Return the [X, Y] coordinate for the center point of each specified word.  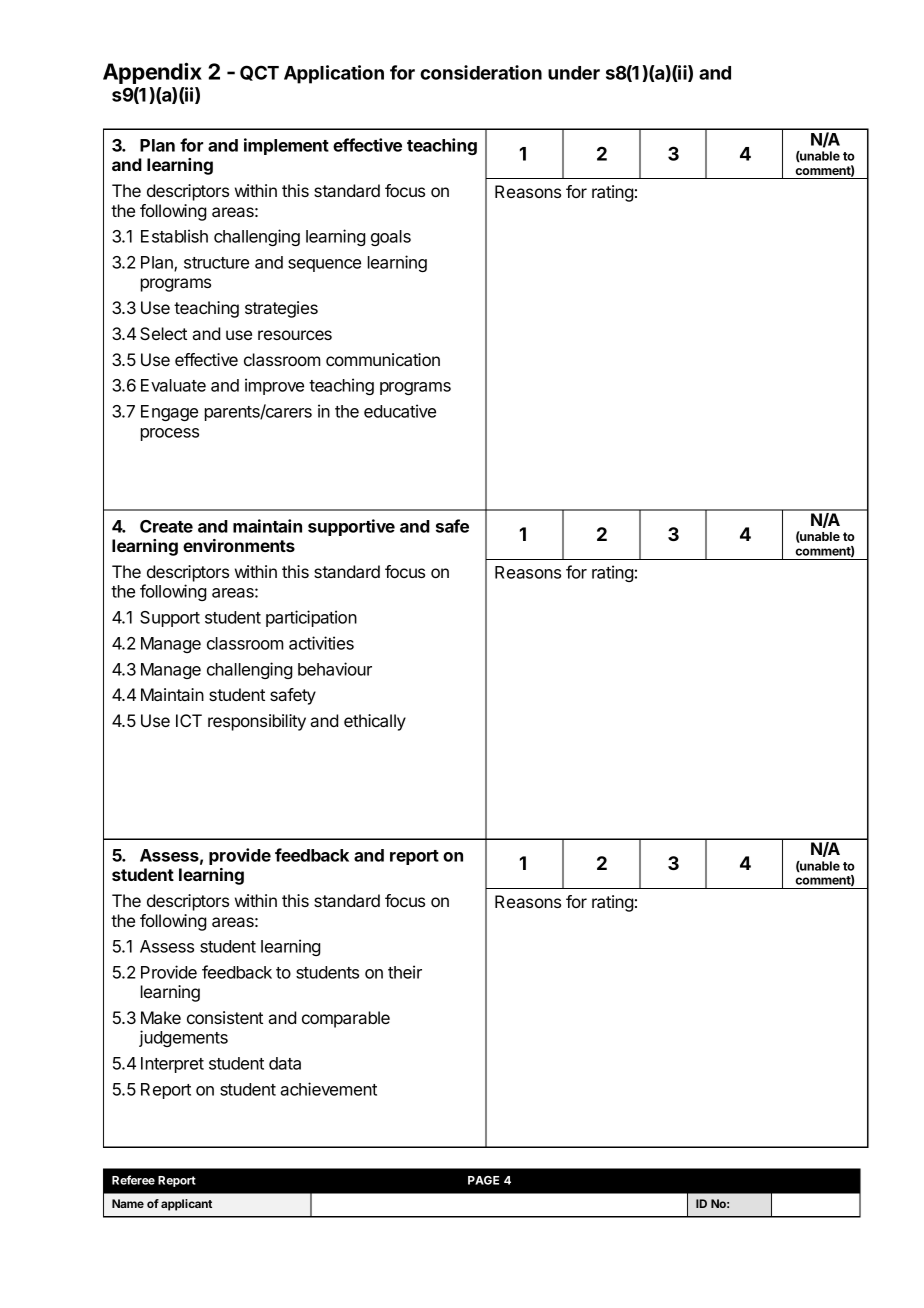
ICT [189, 720]
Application [334, 74]
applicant [186, 1205]
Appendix [152, 73]
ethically [375, 722]
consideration [481, 72]
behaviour [335, 669]
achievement [328, 1089]
